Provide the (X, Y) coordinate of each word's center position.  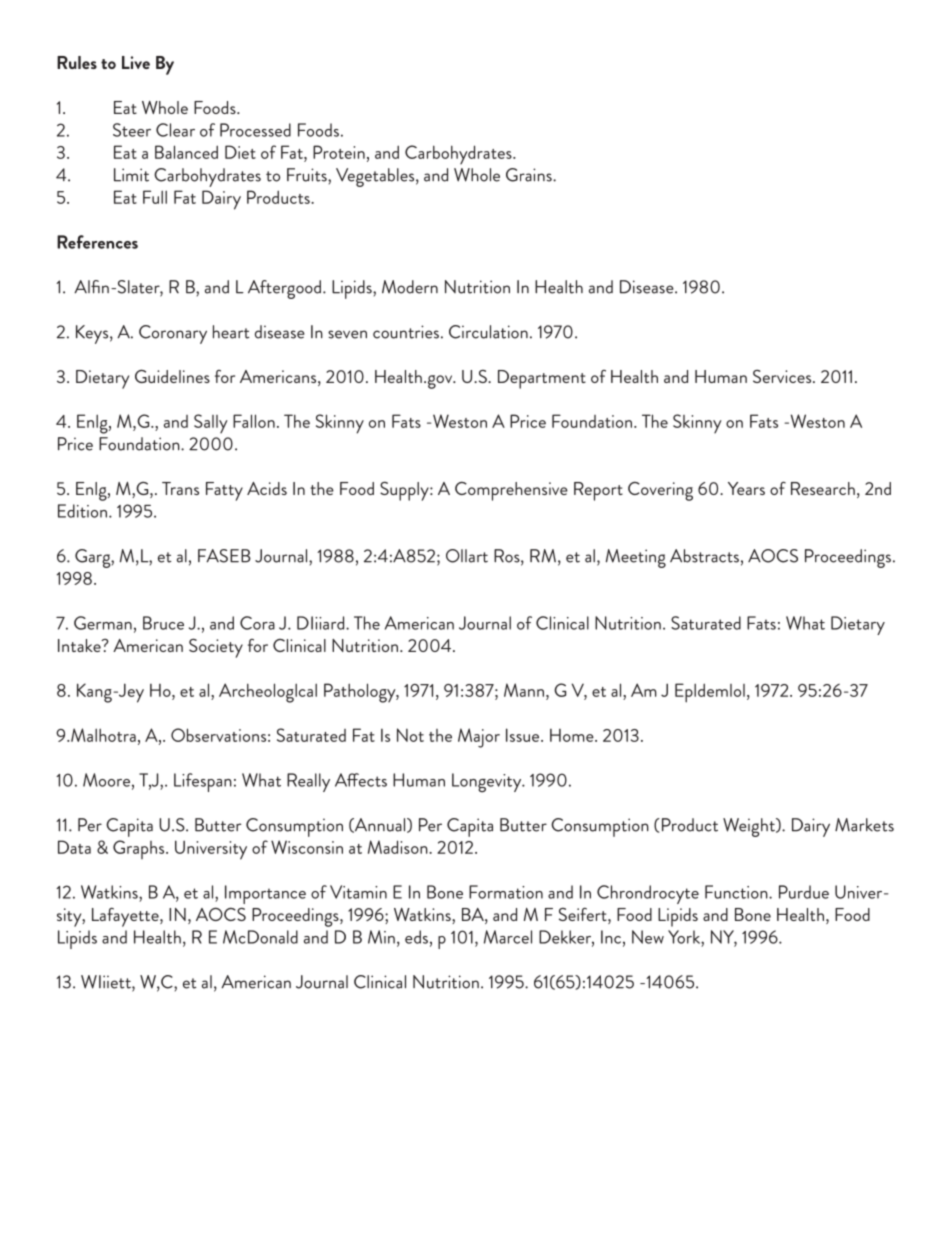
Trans (180, 488)
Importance (265, 894)
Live (136, 62)
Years (746, 488)
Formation (506, 892)
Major (479, 738)
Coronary (173, 334)
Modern (410, 287)
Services (783, 376)
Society (216, 648)
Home (573, 735)
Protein (339, 152)
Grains (530, 175)
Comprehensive (511, 491)
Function (737, 892)
